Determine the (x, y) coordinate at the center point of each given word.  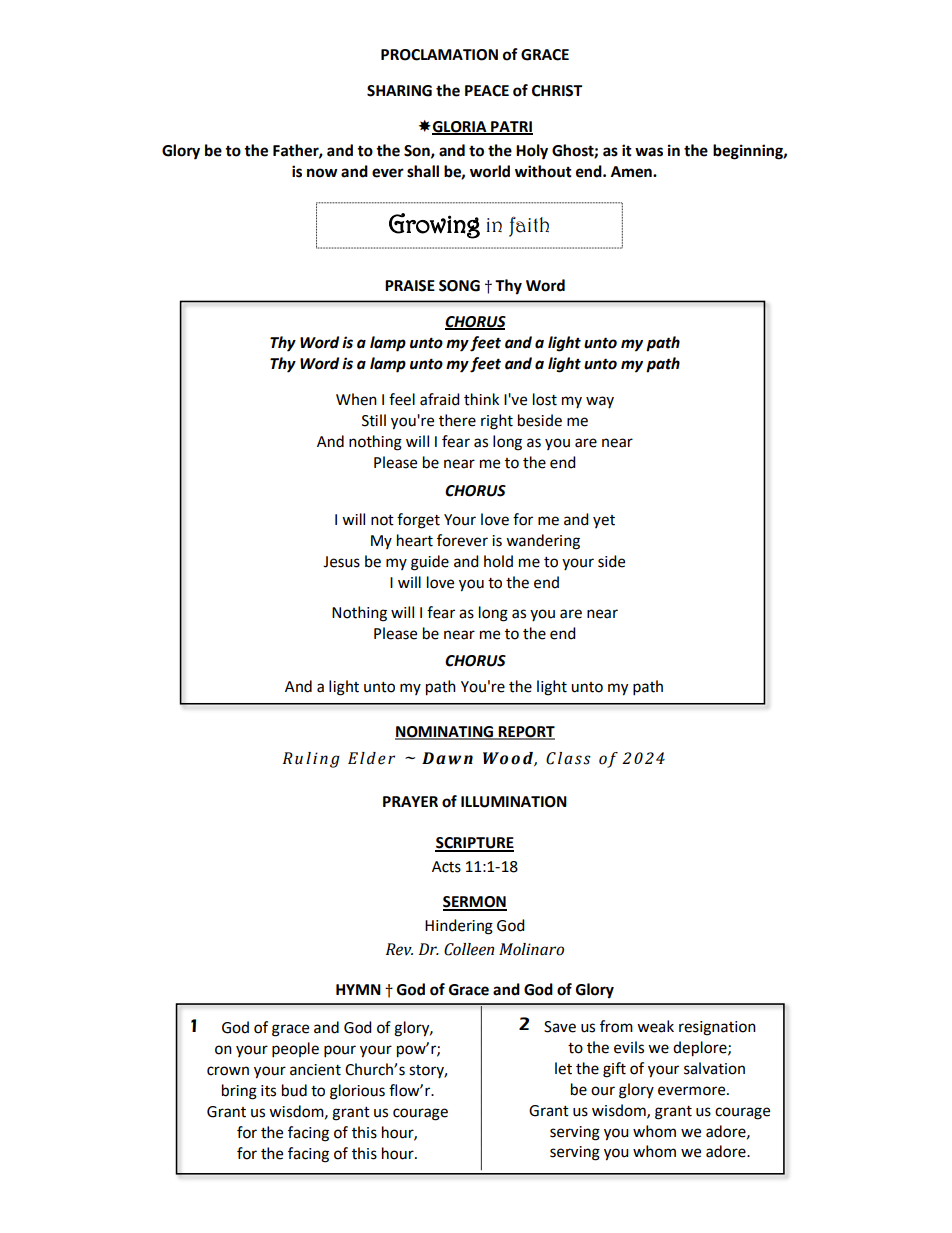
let (563, 1068)
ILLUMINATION (514, 802)
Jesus (341, 562)
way (600, 402)
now (322, 173)
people (295, 1050)
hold (498, 561)
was (649, 152)
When (356, 399)
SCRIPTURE (474, 844)
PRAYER (410, 801)
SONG (459, 286)
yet (604, 521)
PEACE (487, 91)
